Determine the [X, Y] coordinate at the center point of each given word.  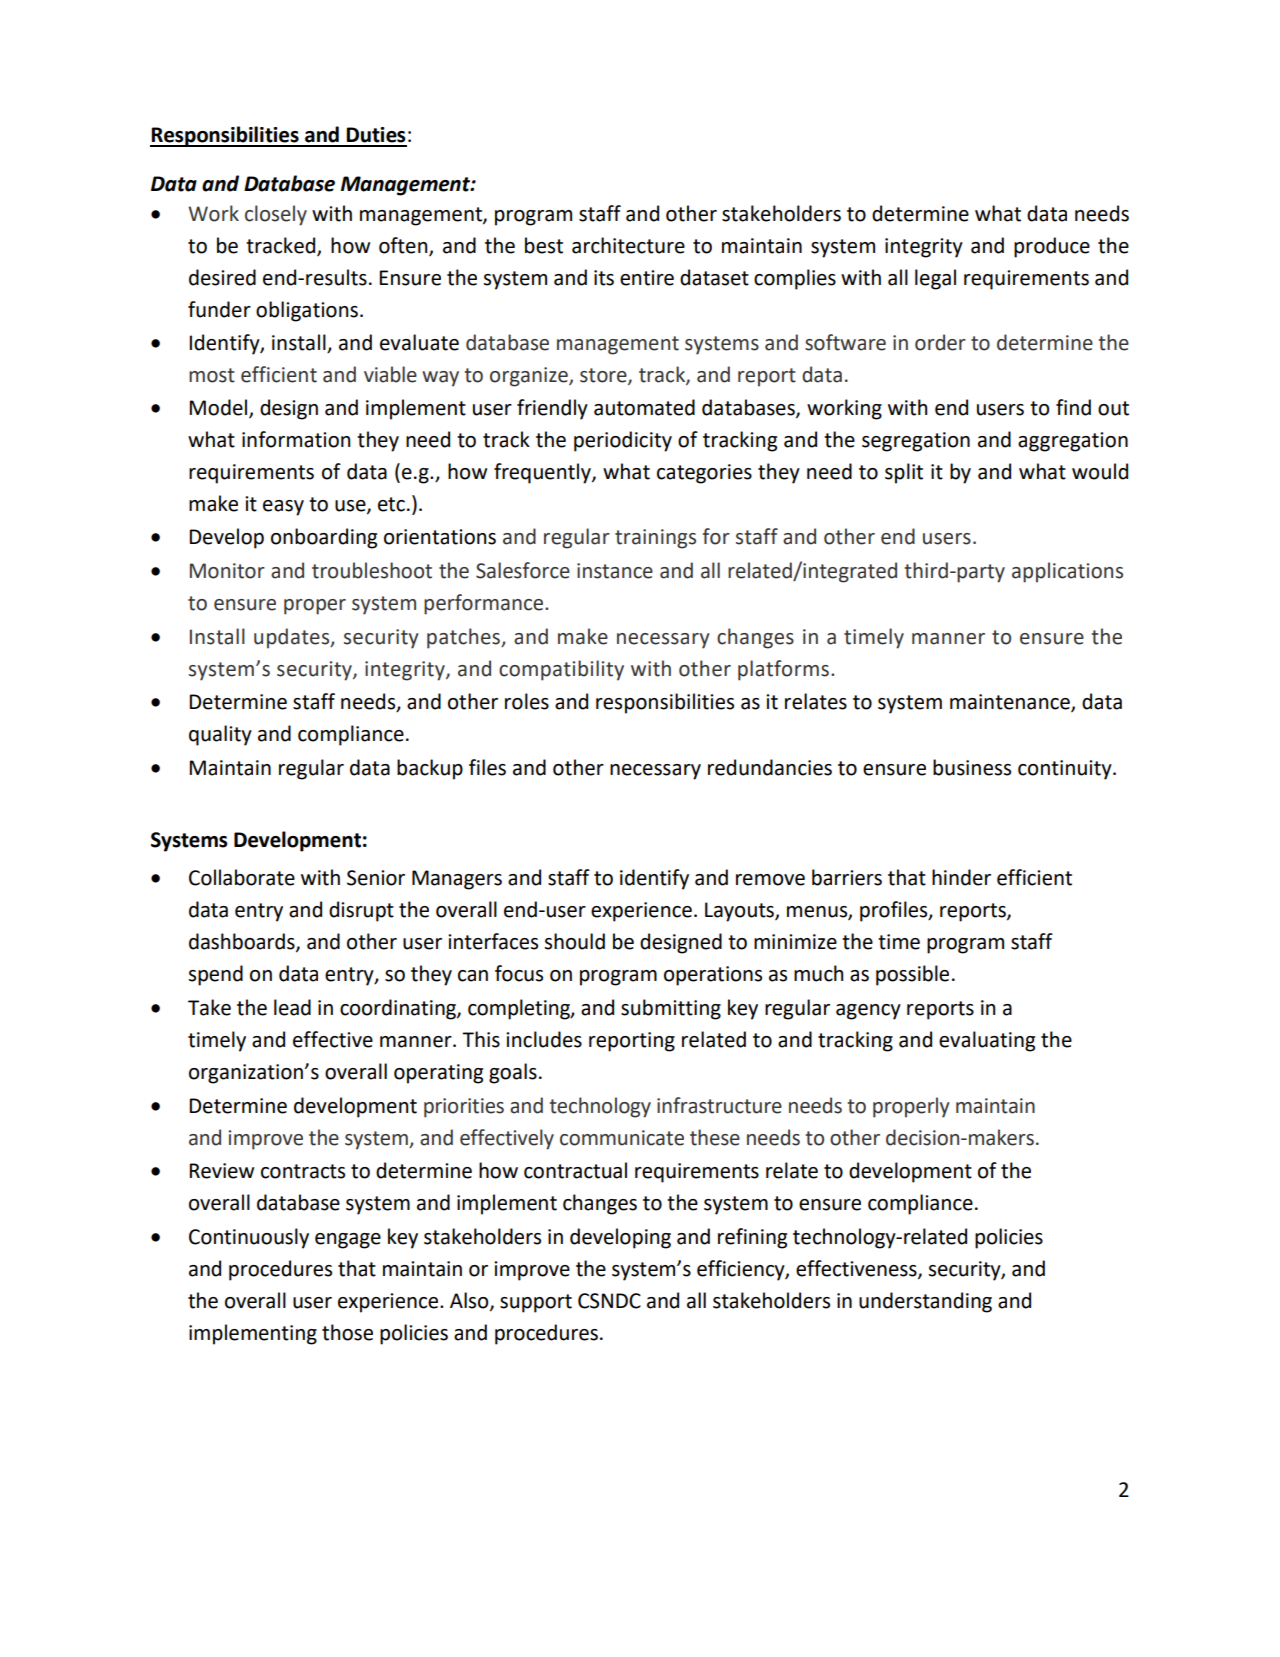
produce [1052, 247]
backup [430, 769]
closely [276, 215]
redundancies [770, 767]
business [972, 767]
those [347, 1332]
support [536, 1303]
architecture [628, 245]
